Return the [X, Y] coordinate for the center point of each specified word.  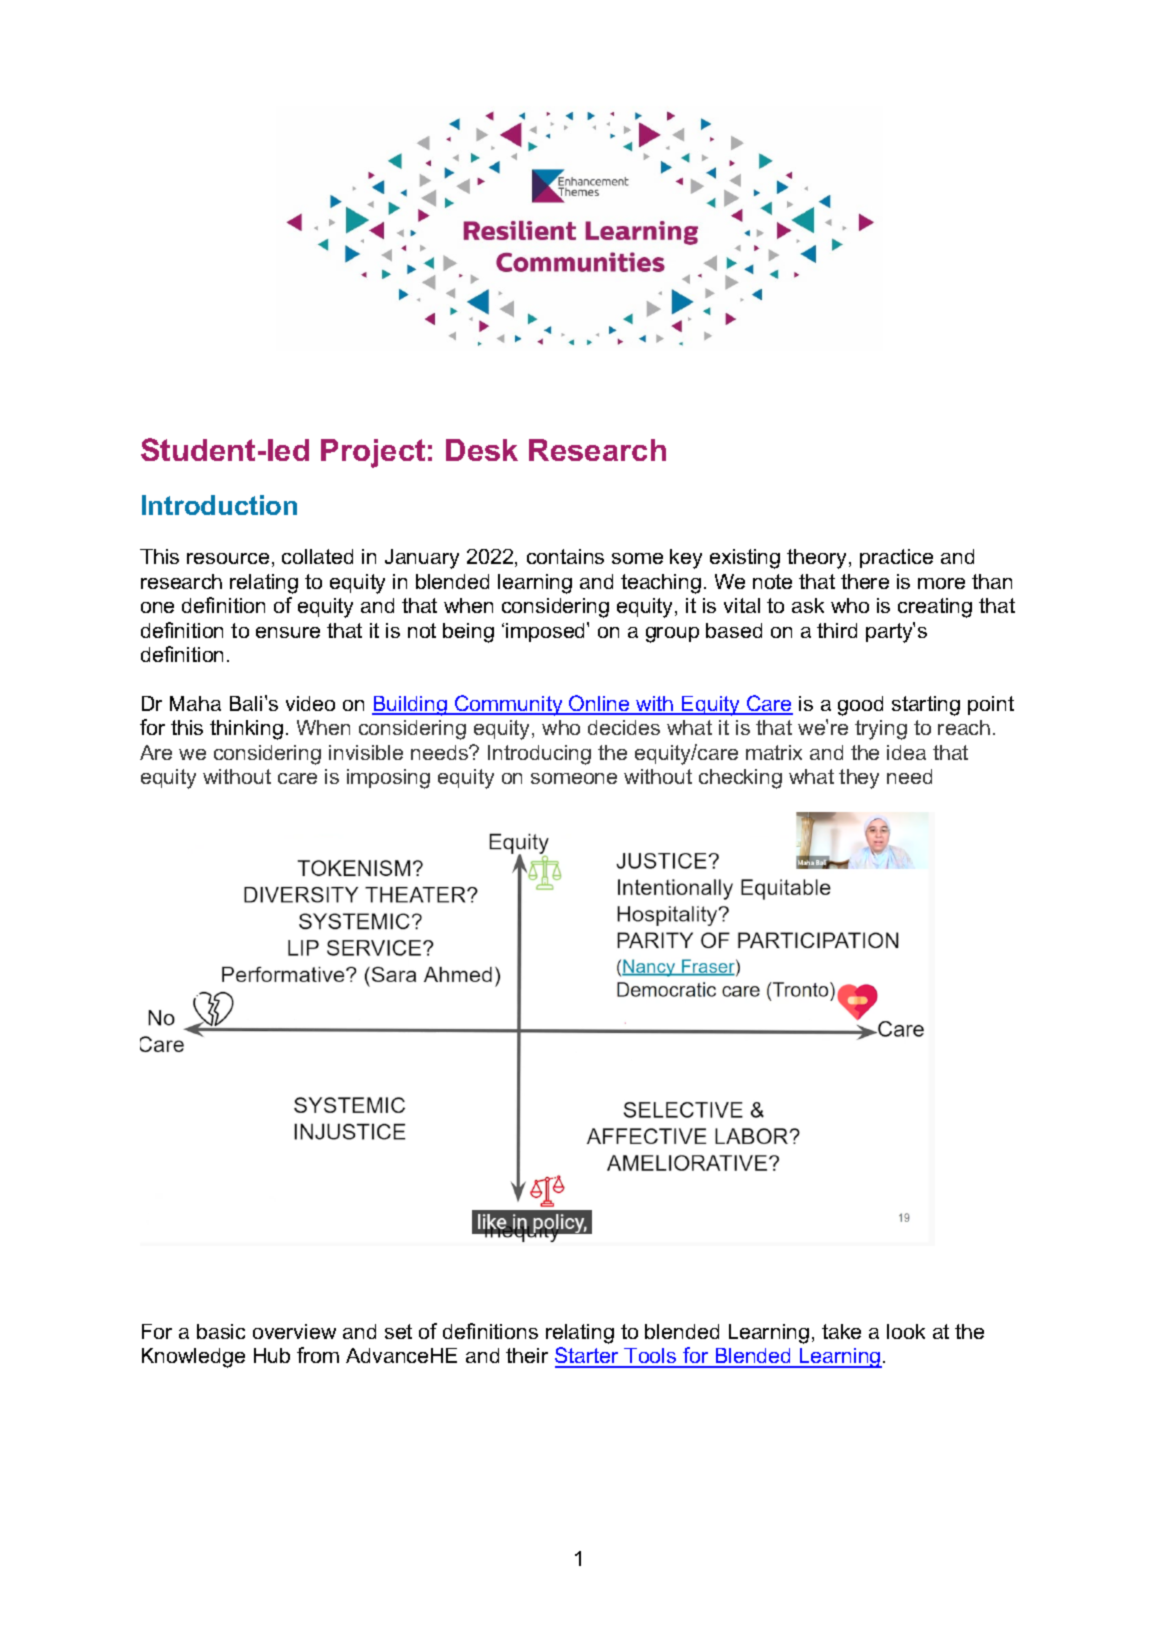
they [859, 779]
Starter [588, 1357]
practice [896, 558]
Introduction [219, 505]
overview [294, 1331]
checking [740, 779]
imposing [388, 779]
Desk [482, 450]
